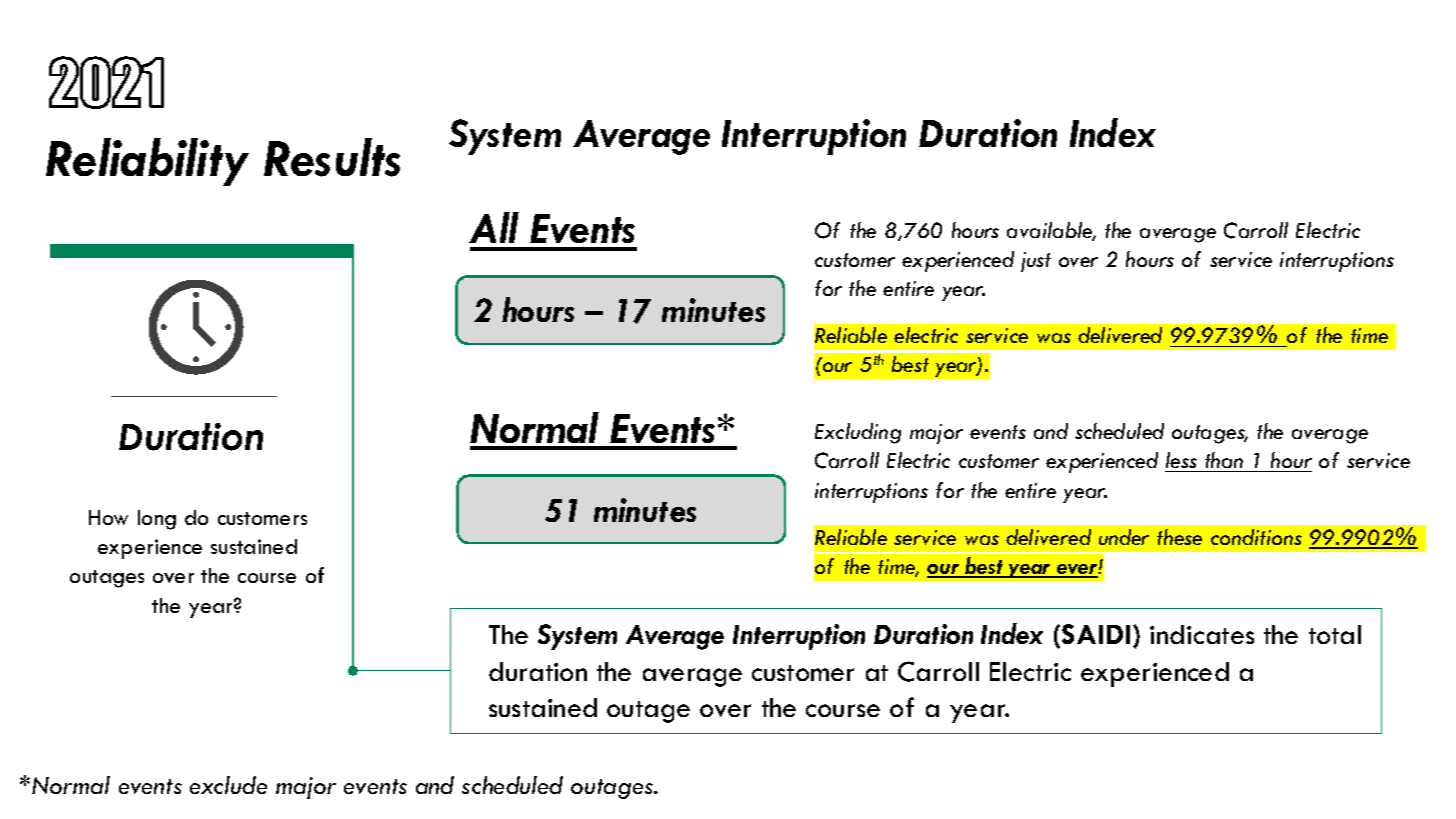 The image size is (1456, 819). I want to click on indicates, so click(1202, 634).
